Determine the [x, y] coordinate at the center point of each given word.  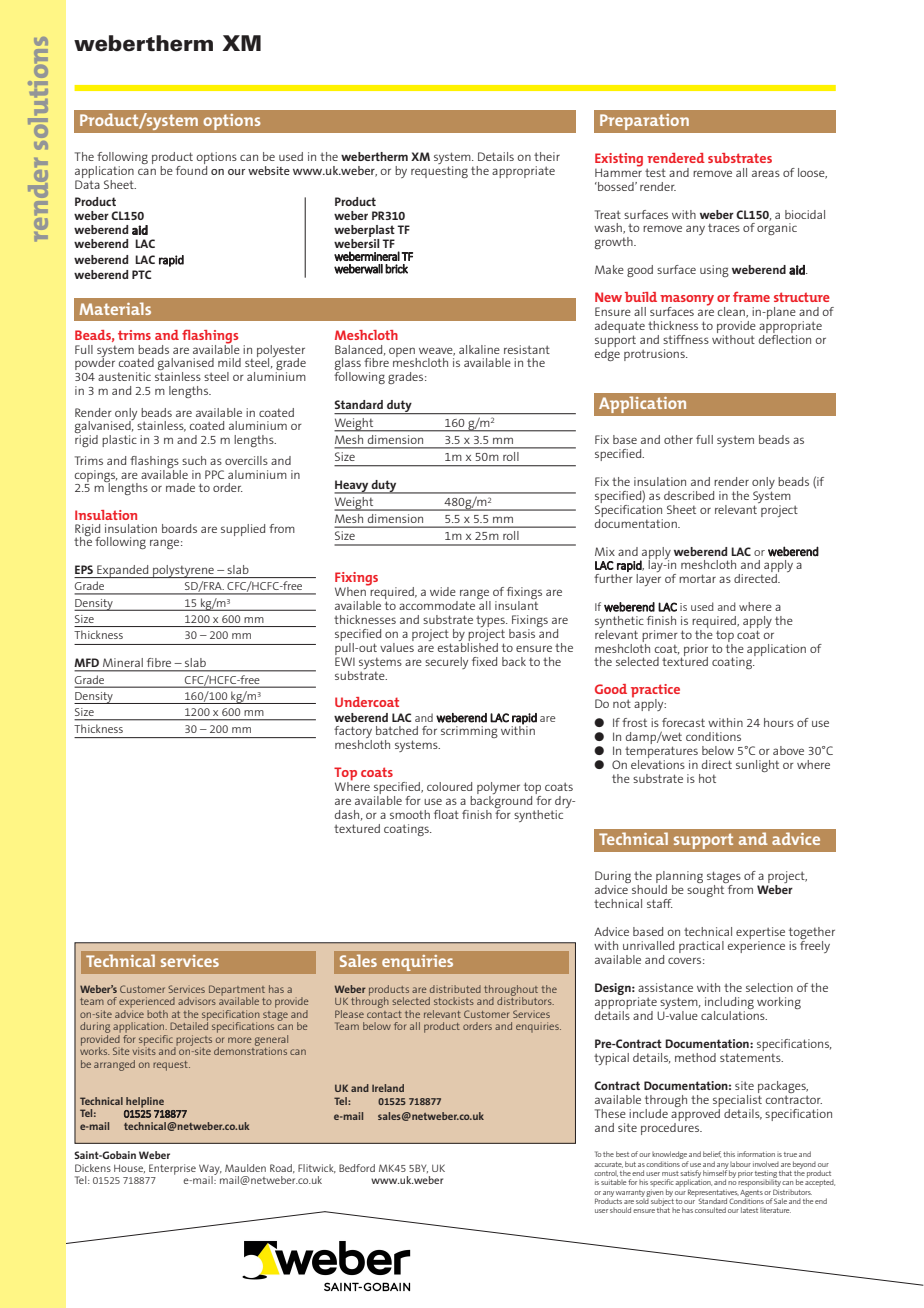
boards [179, 528]
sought [705, 891]
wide [443, 591]
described [689, 495]
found [191, 169]
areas [766, 173]
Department [237, 991]
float [446, 814]
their [547, 156]
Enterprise [172, 1169]
